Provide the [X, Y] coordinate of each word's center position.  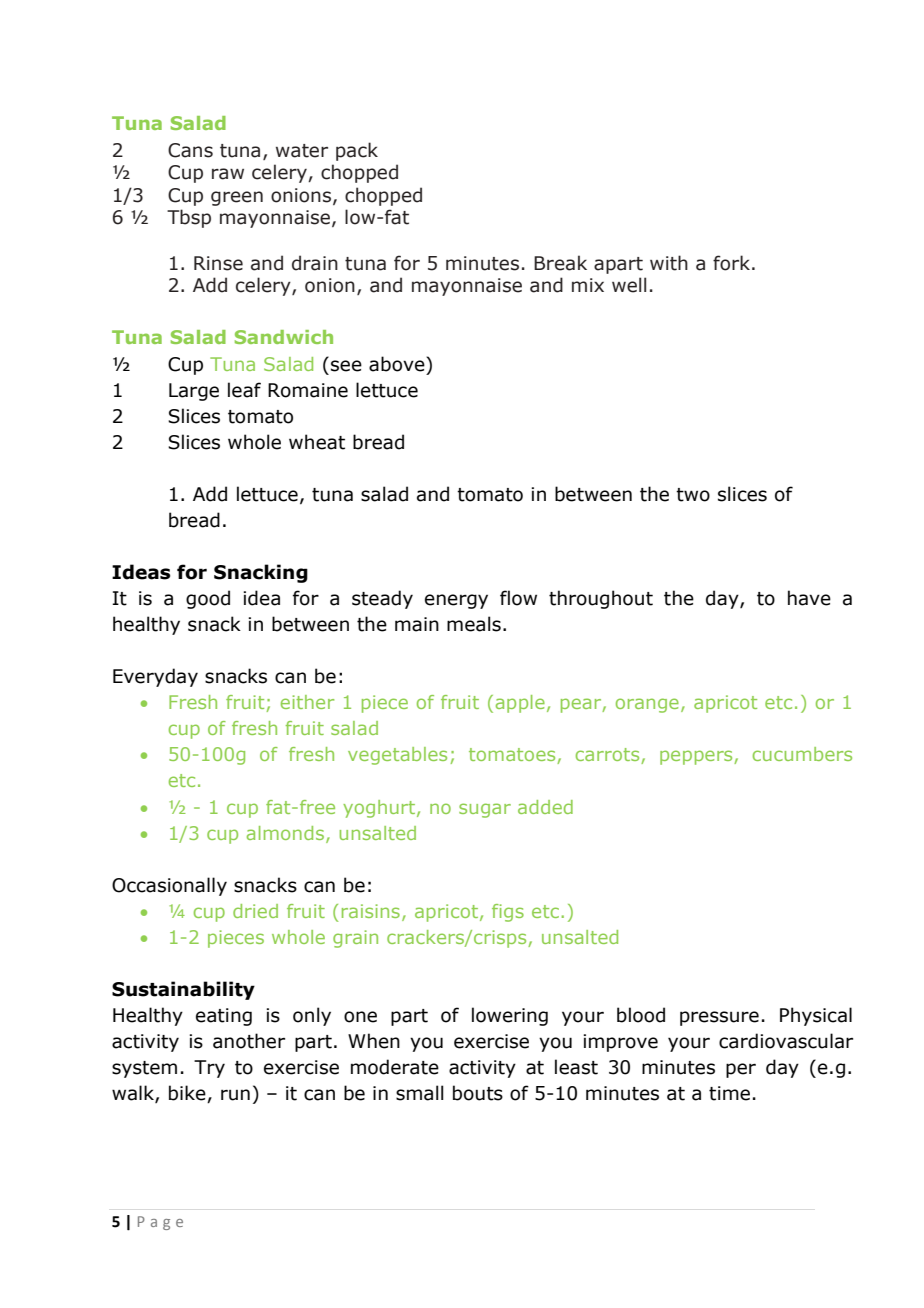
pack [357, 151]
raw [228, 174]
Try [209, 1069]
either [307, 702]
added [545, 807]
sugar [485, 810]
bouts [478, 1093]
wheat [317, 442]
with [669, 263]
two [693, 495]
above [398, 364]
